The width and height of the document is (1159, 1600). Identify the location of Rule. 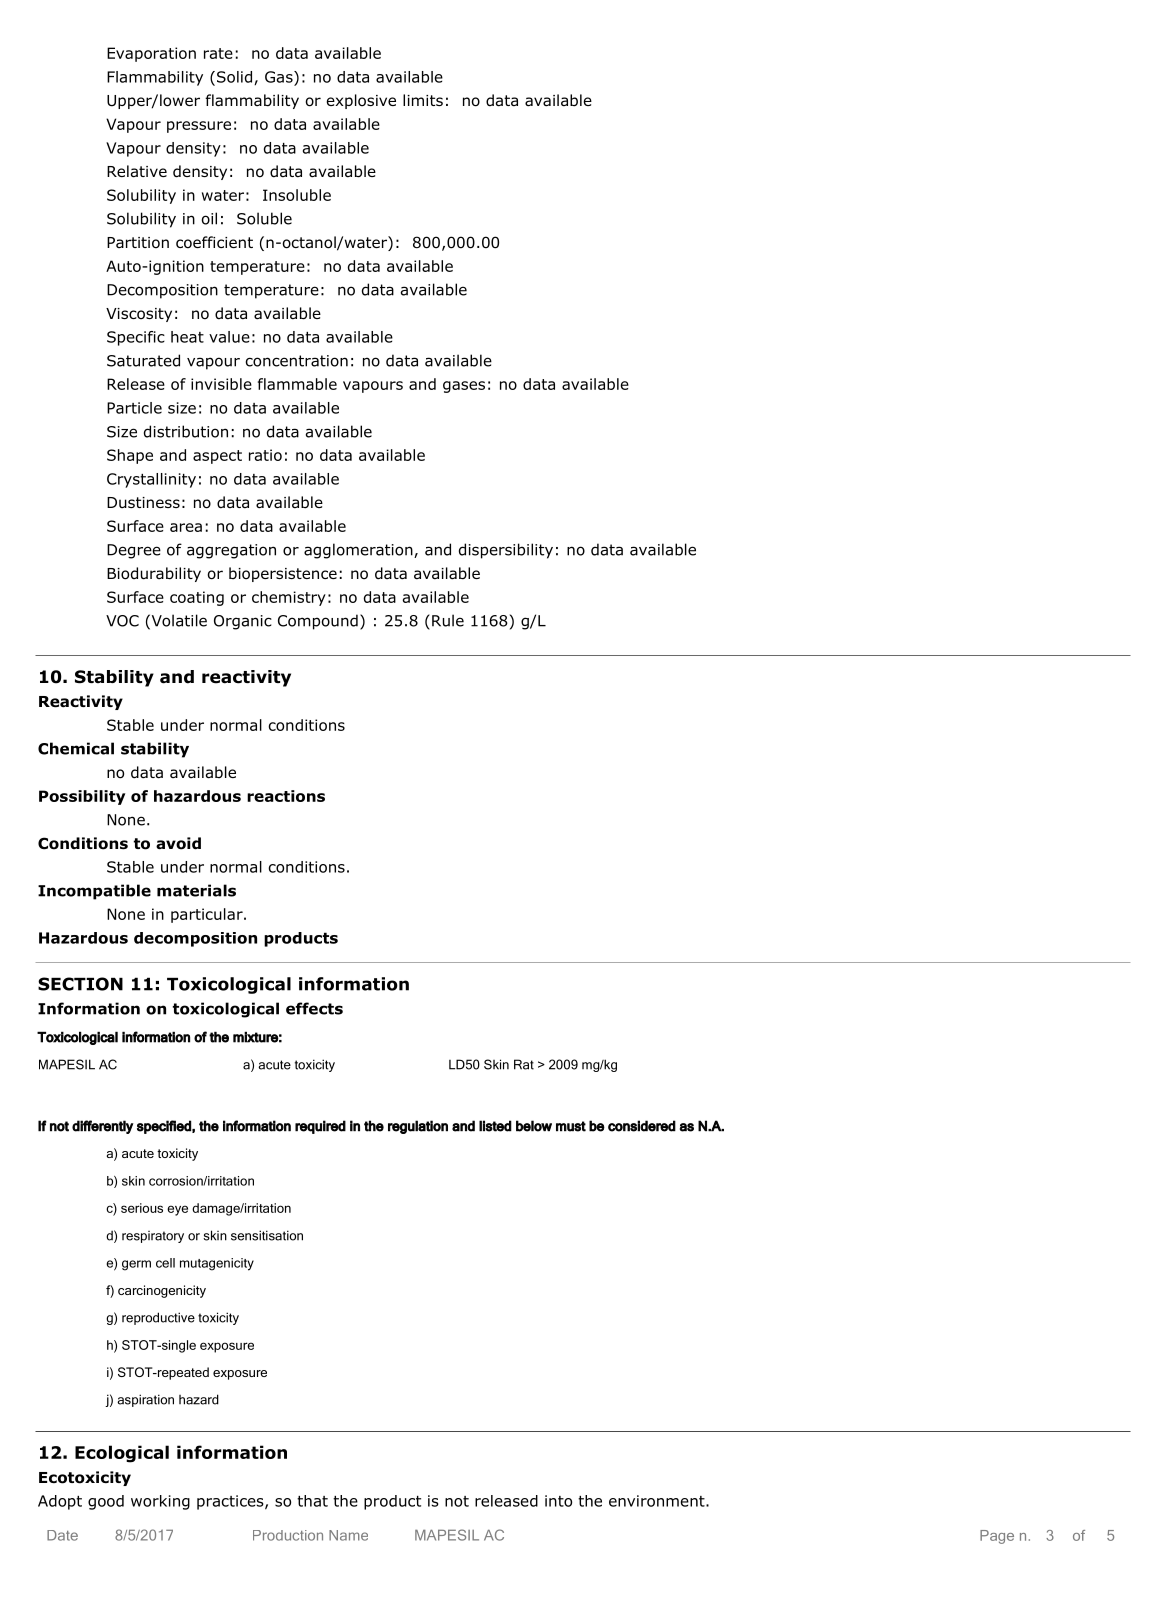
(448, 620).
